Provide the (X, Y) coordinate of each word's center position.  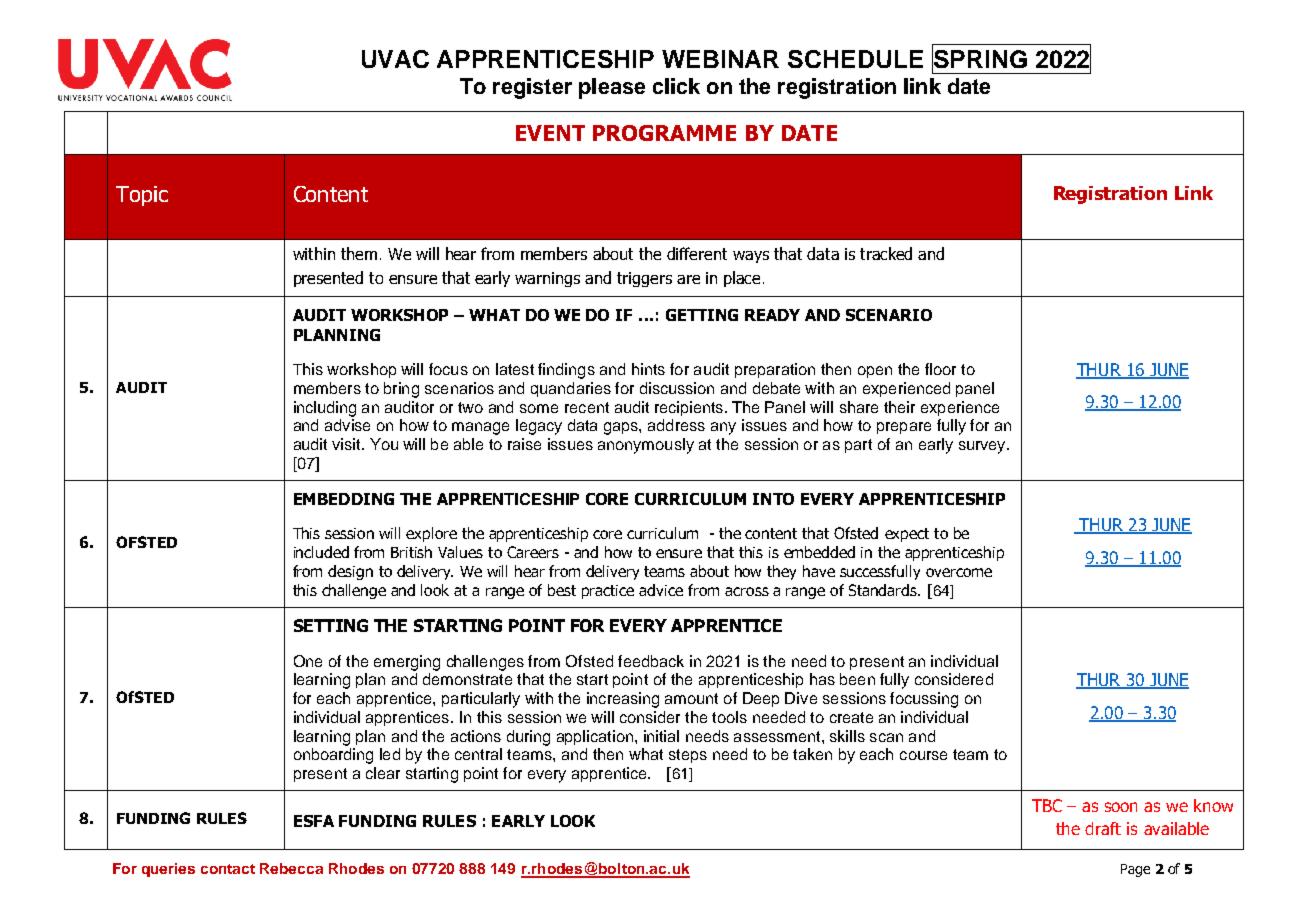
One (308, 661)
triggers (644, 279)
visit (347, 444)
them (359, 253)
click (676, 86)
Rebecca (291, 868)
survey (983, 447)
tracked (886, 253)
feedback (651, 661)
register (532, 88)
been (857, 679)
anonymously (646, 446)
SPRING (979, 59)
